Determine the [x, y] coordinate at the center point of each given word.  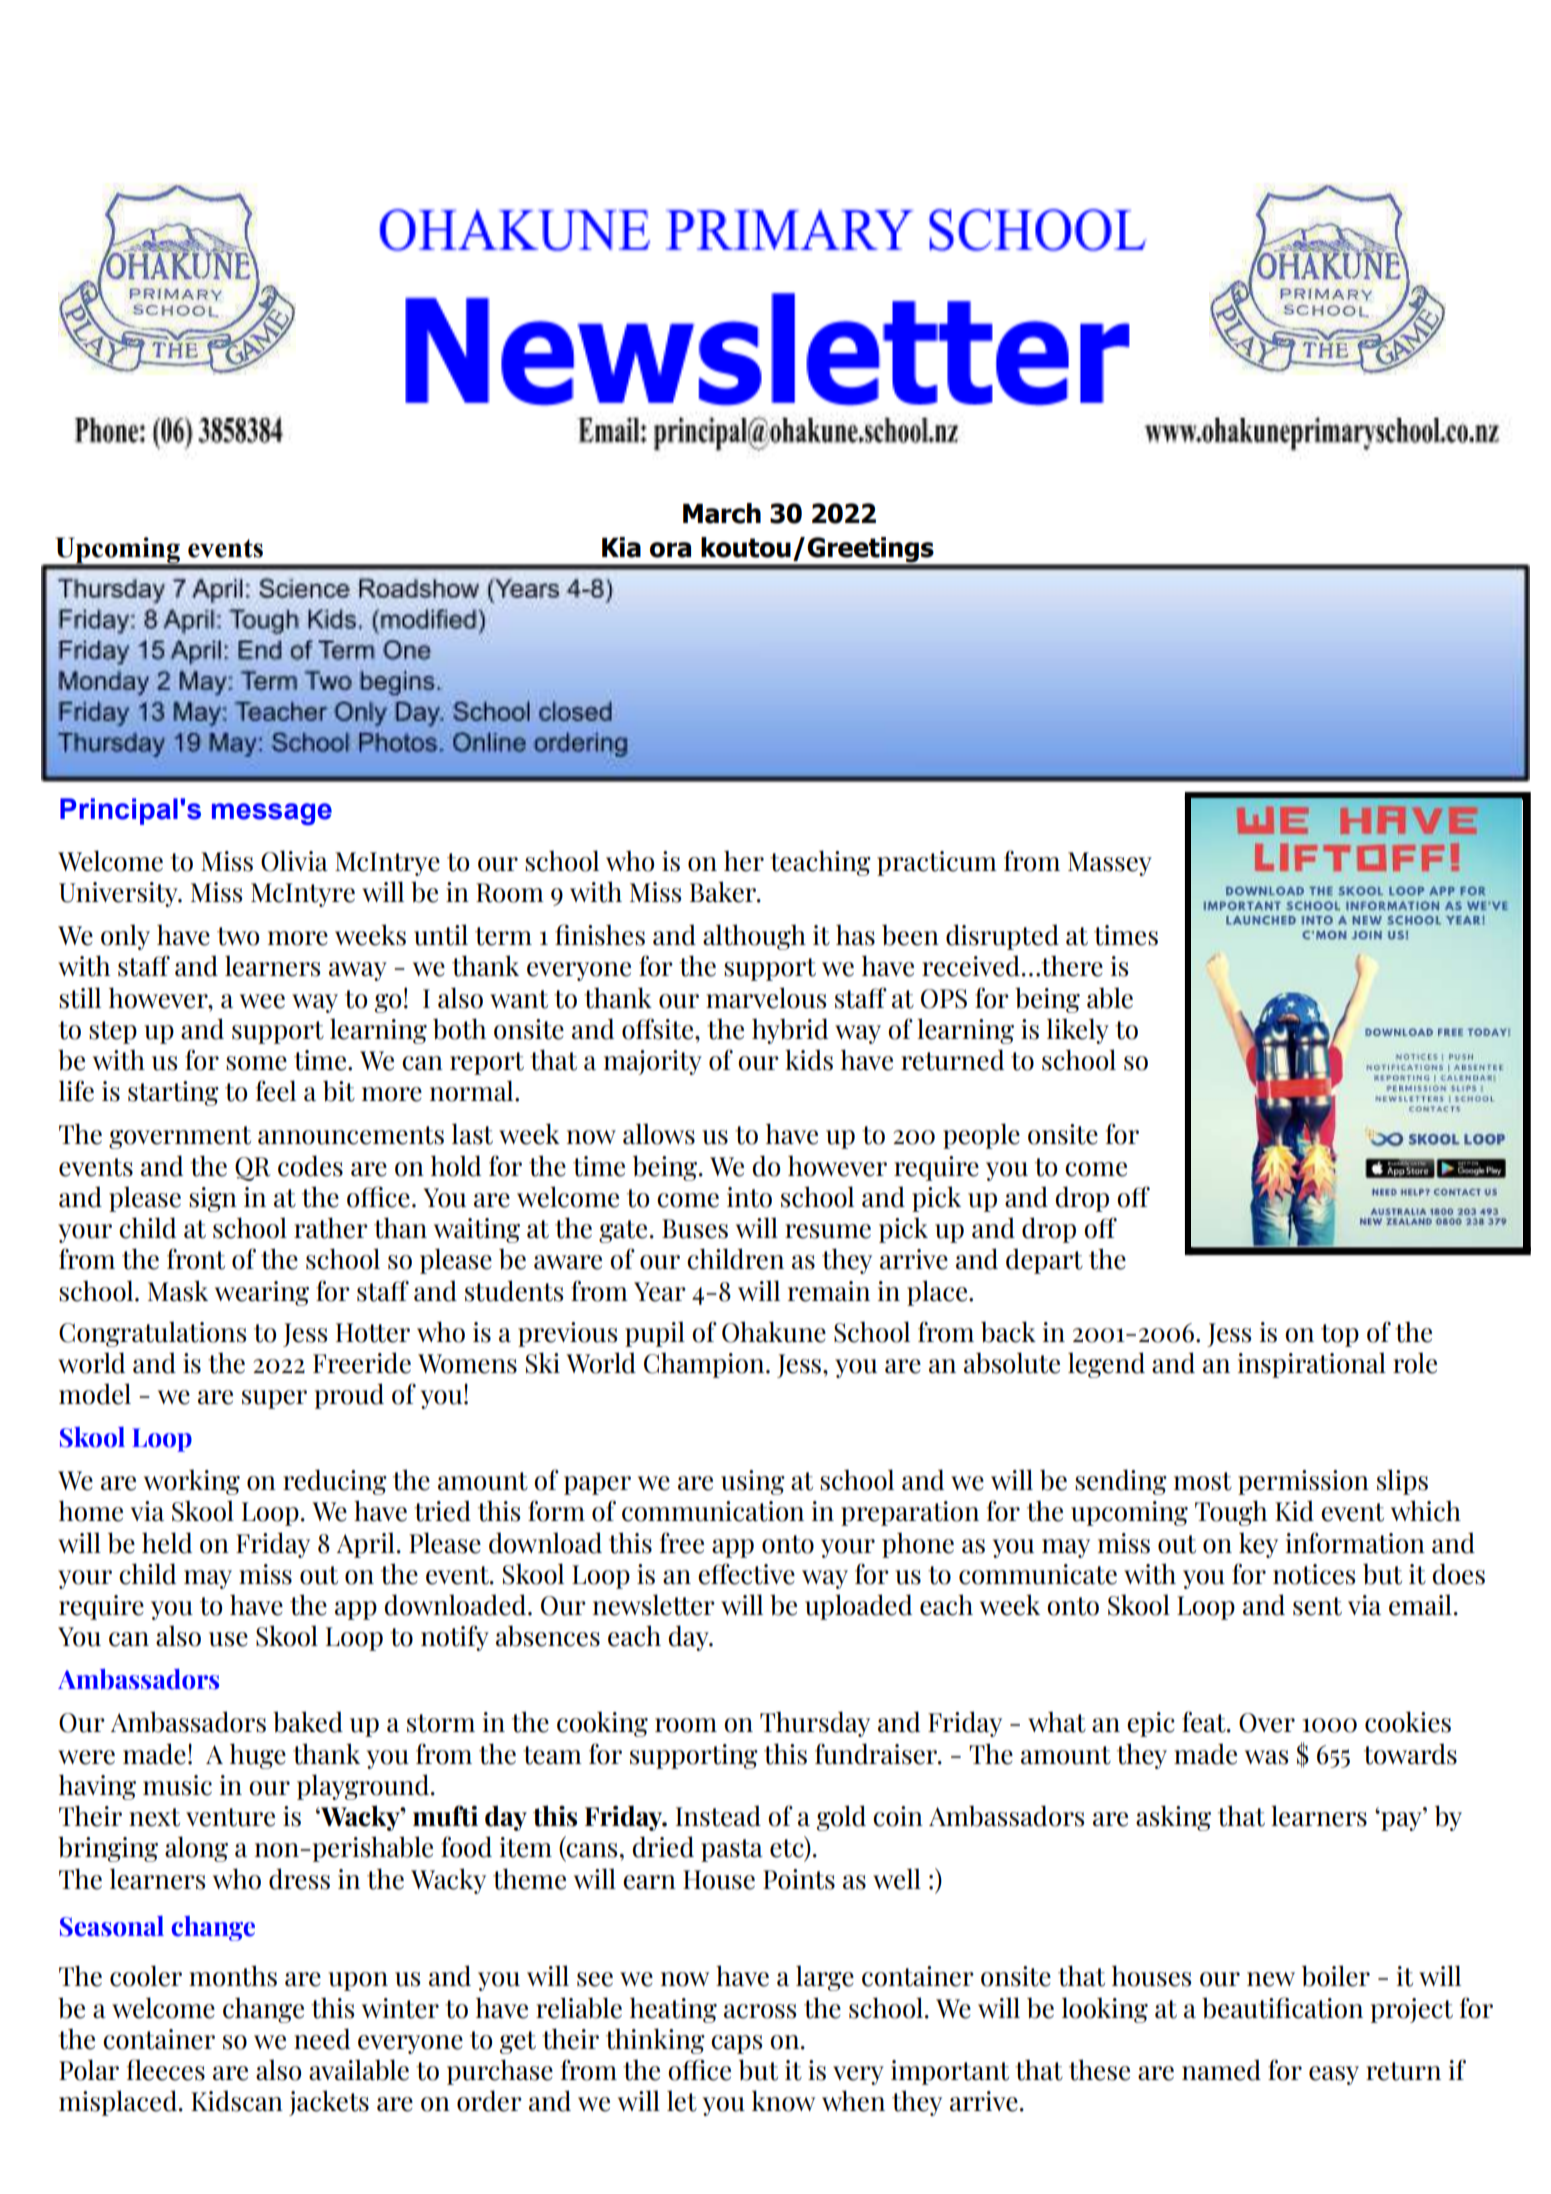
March [722, 513]
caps [736, 2044]
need [322, 2039]
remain [829, 1291]
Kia [621, 547]
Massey [1110, 864]
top [1340, 1335]
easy [1334, 2075]
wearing [262, 1293]
